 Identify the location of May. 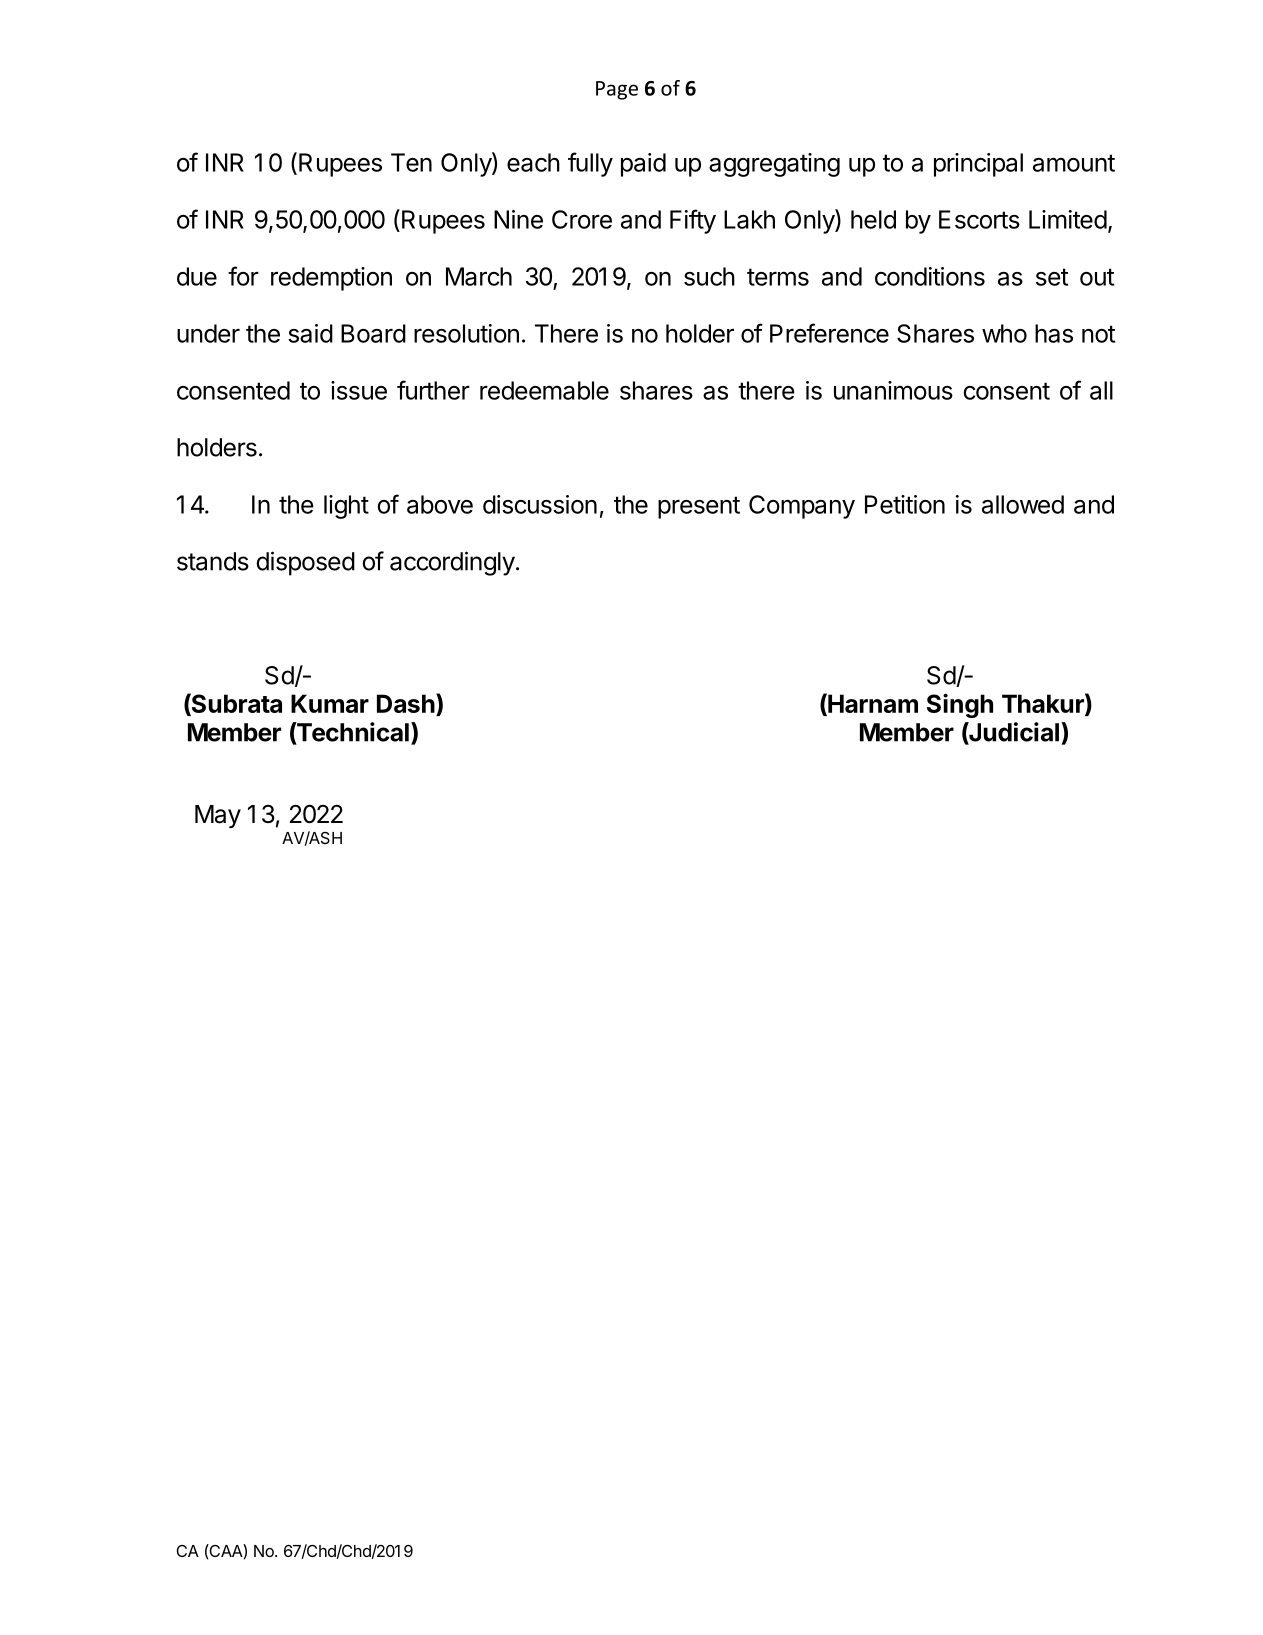
(218, 816).
